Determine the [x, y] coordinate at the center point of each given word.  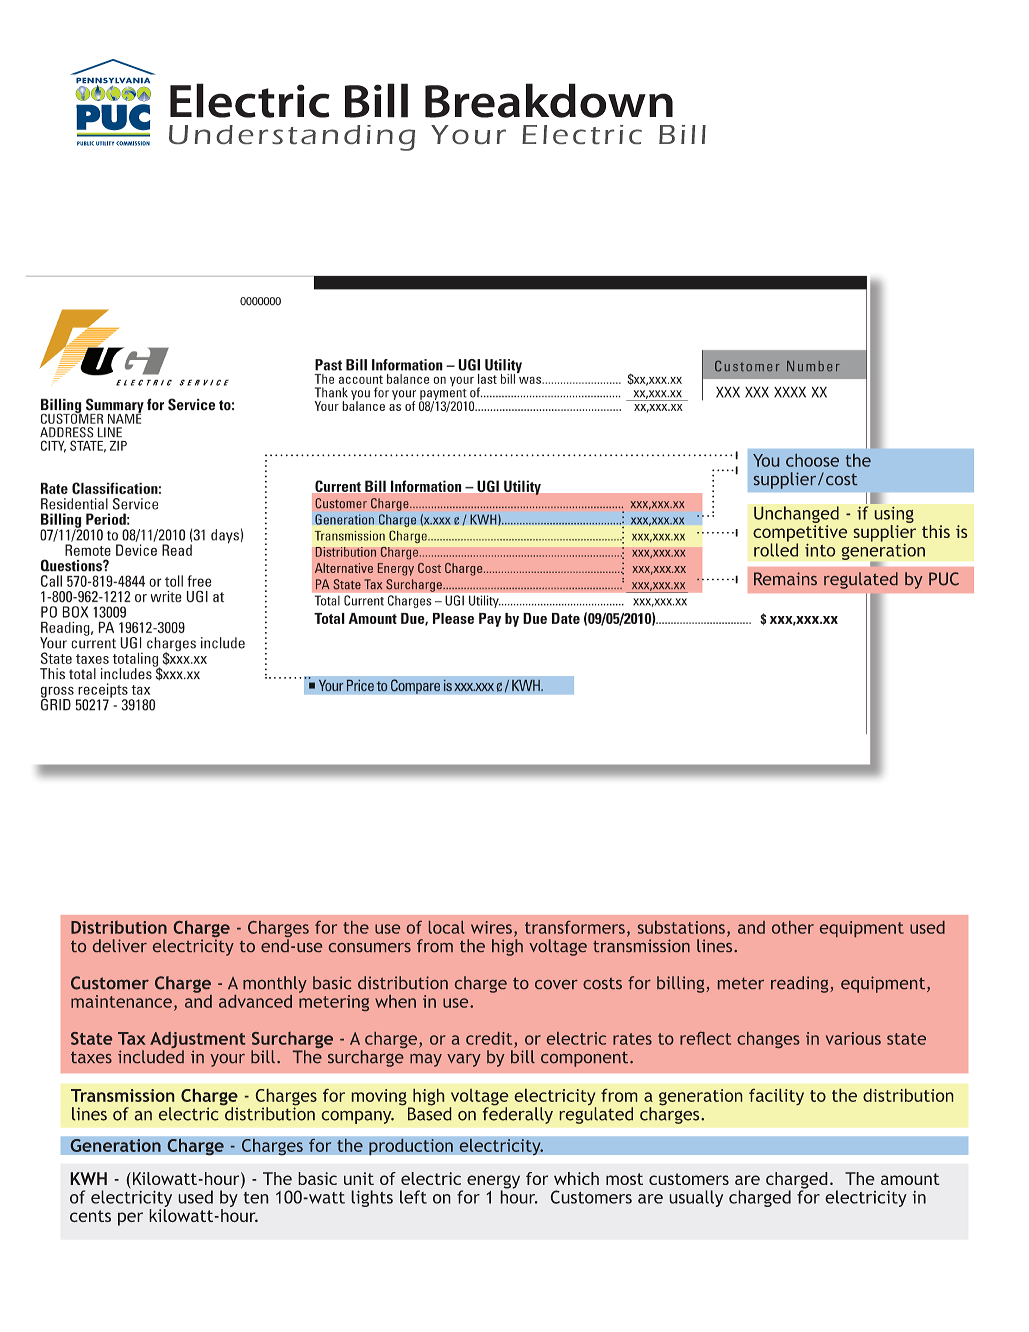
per [130, 1219]
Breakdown [549, 100]
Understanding [292, 138]
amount [910, 1179]
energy [493, 1183]
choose [812, 460]
